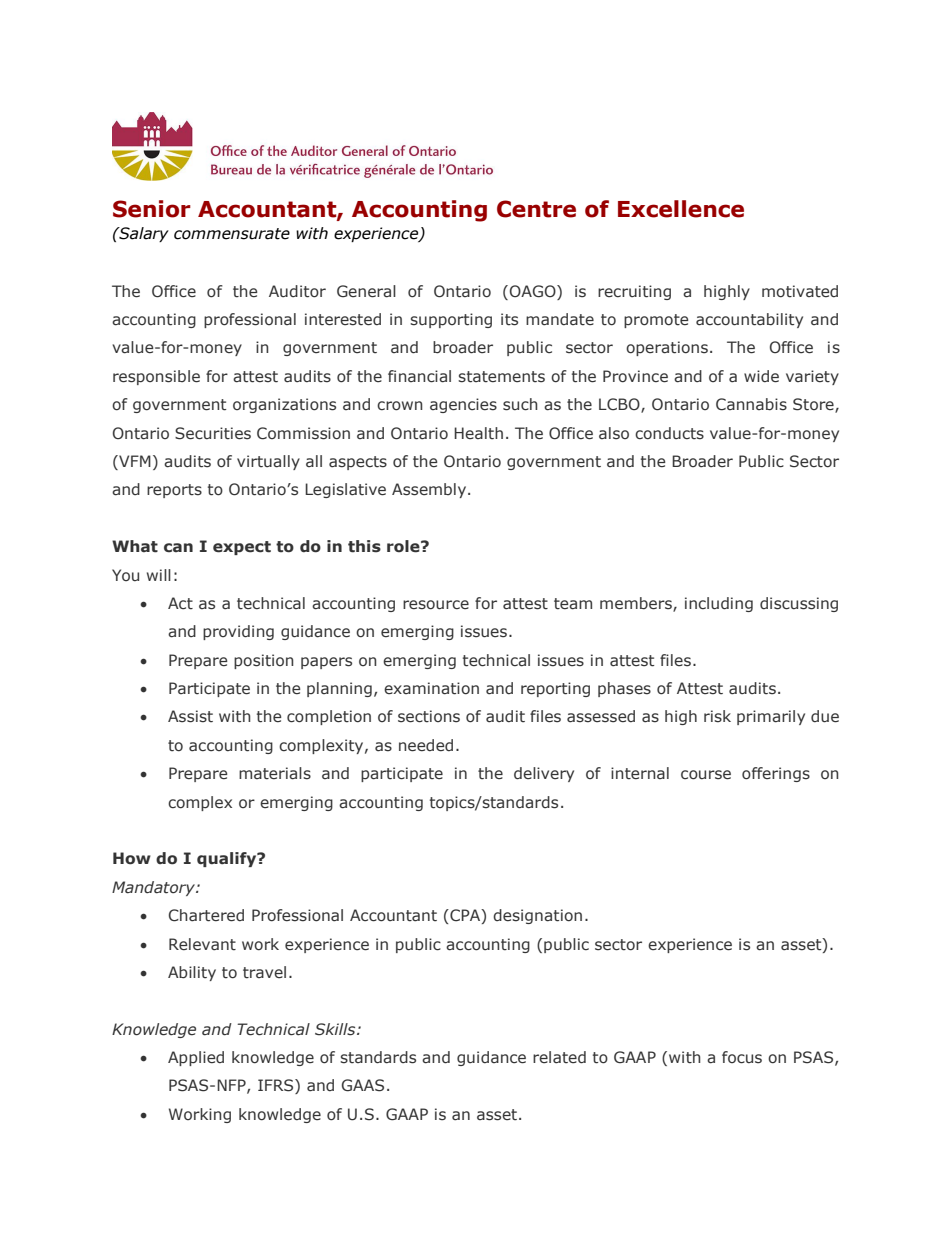 The height and width of the screenshot is (1233, 952). What do you see at coordinates (430, 490) in the screenshot?
I see `Assembly` at bounding box center [430, 490].
